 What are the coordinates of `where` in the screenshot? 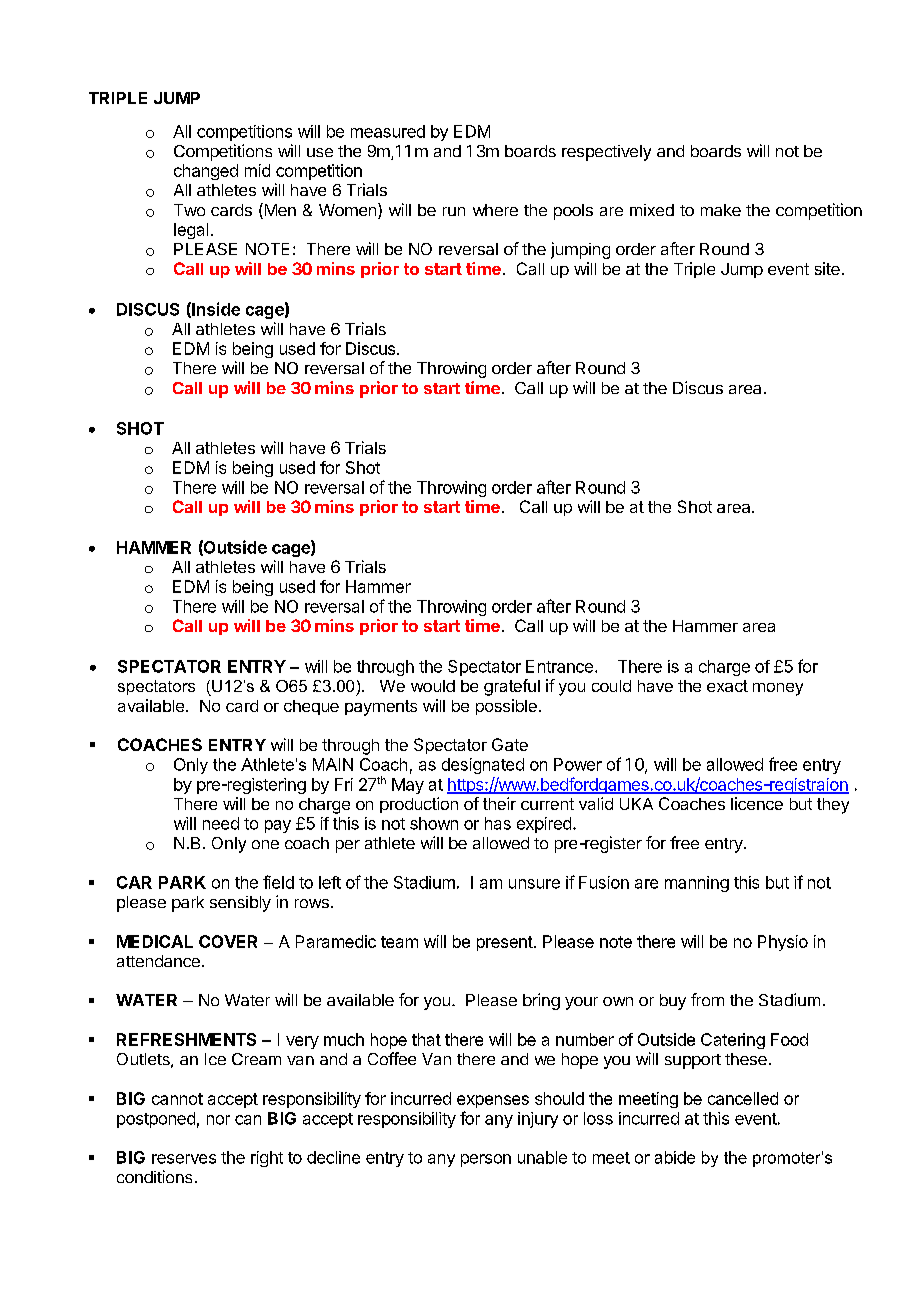 It's located at (495, 210).
